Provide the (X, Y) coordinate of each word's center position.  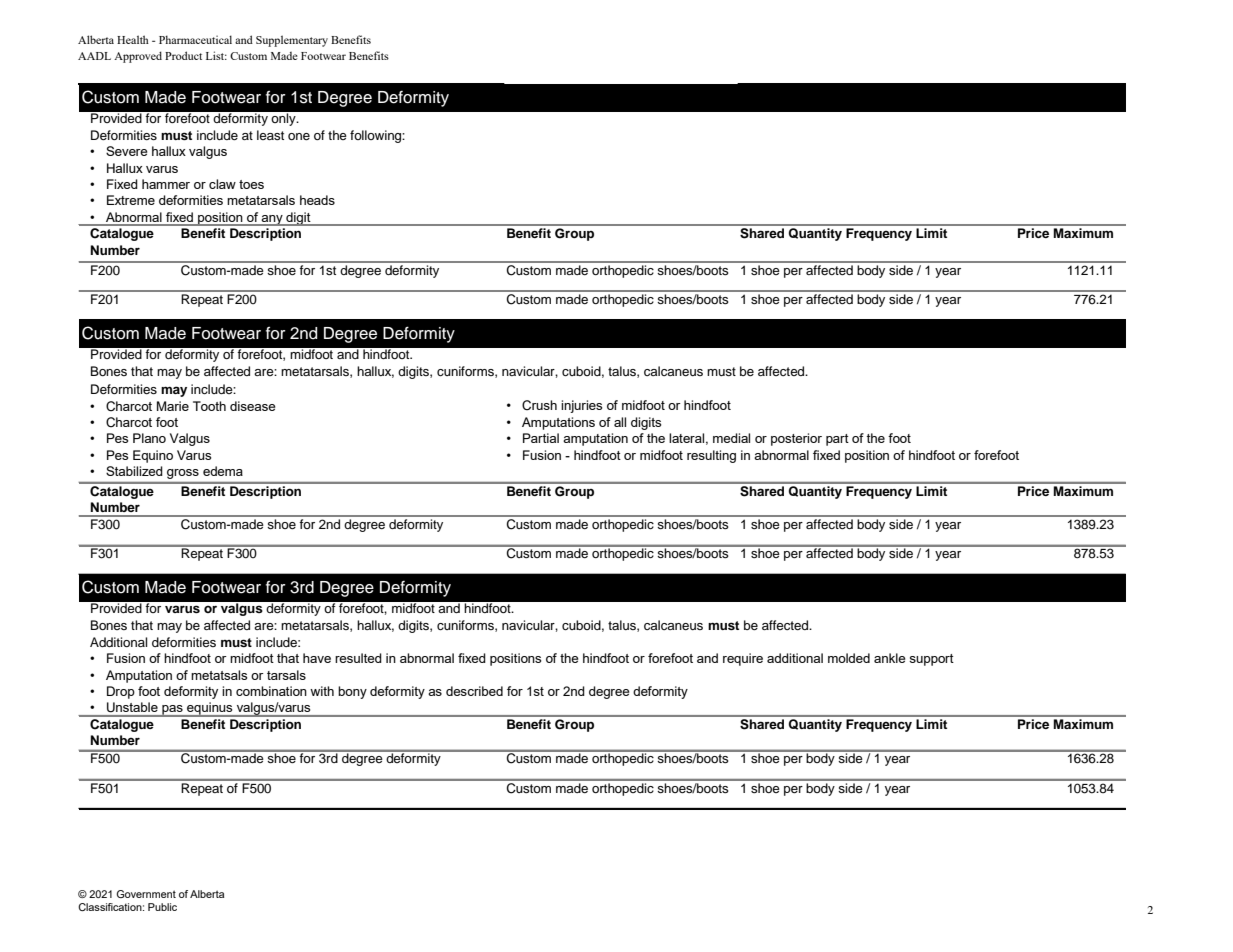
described (474, 691)
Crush (539, 405)
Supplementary (292, 41)
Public (162, 907)
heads (317, 200)
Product (183, 55)
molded (849, 658)
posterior (796, 439)
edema (223, 471)
